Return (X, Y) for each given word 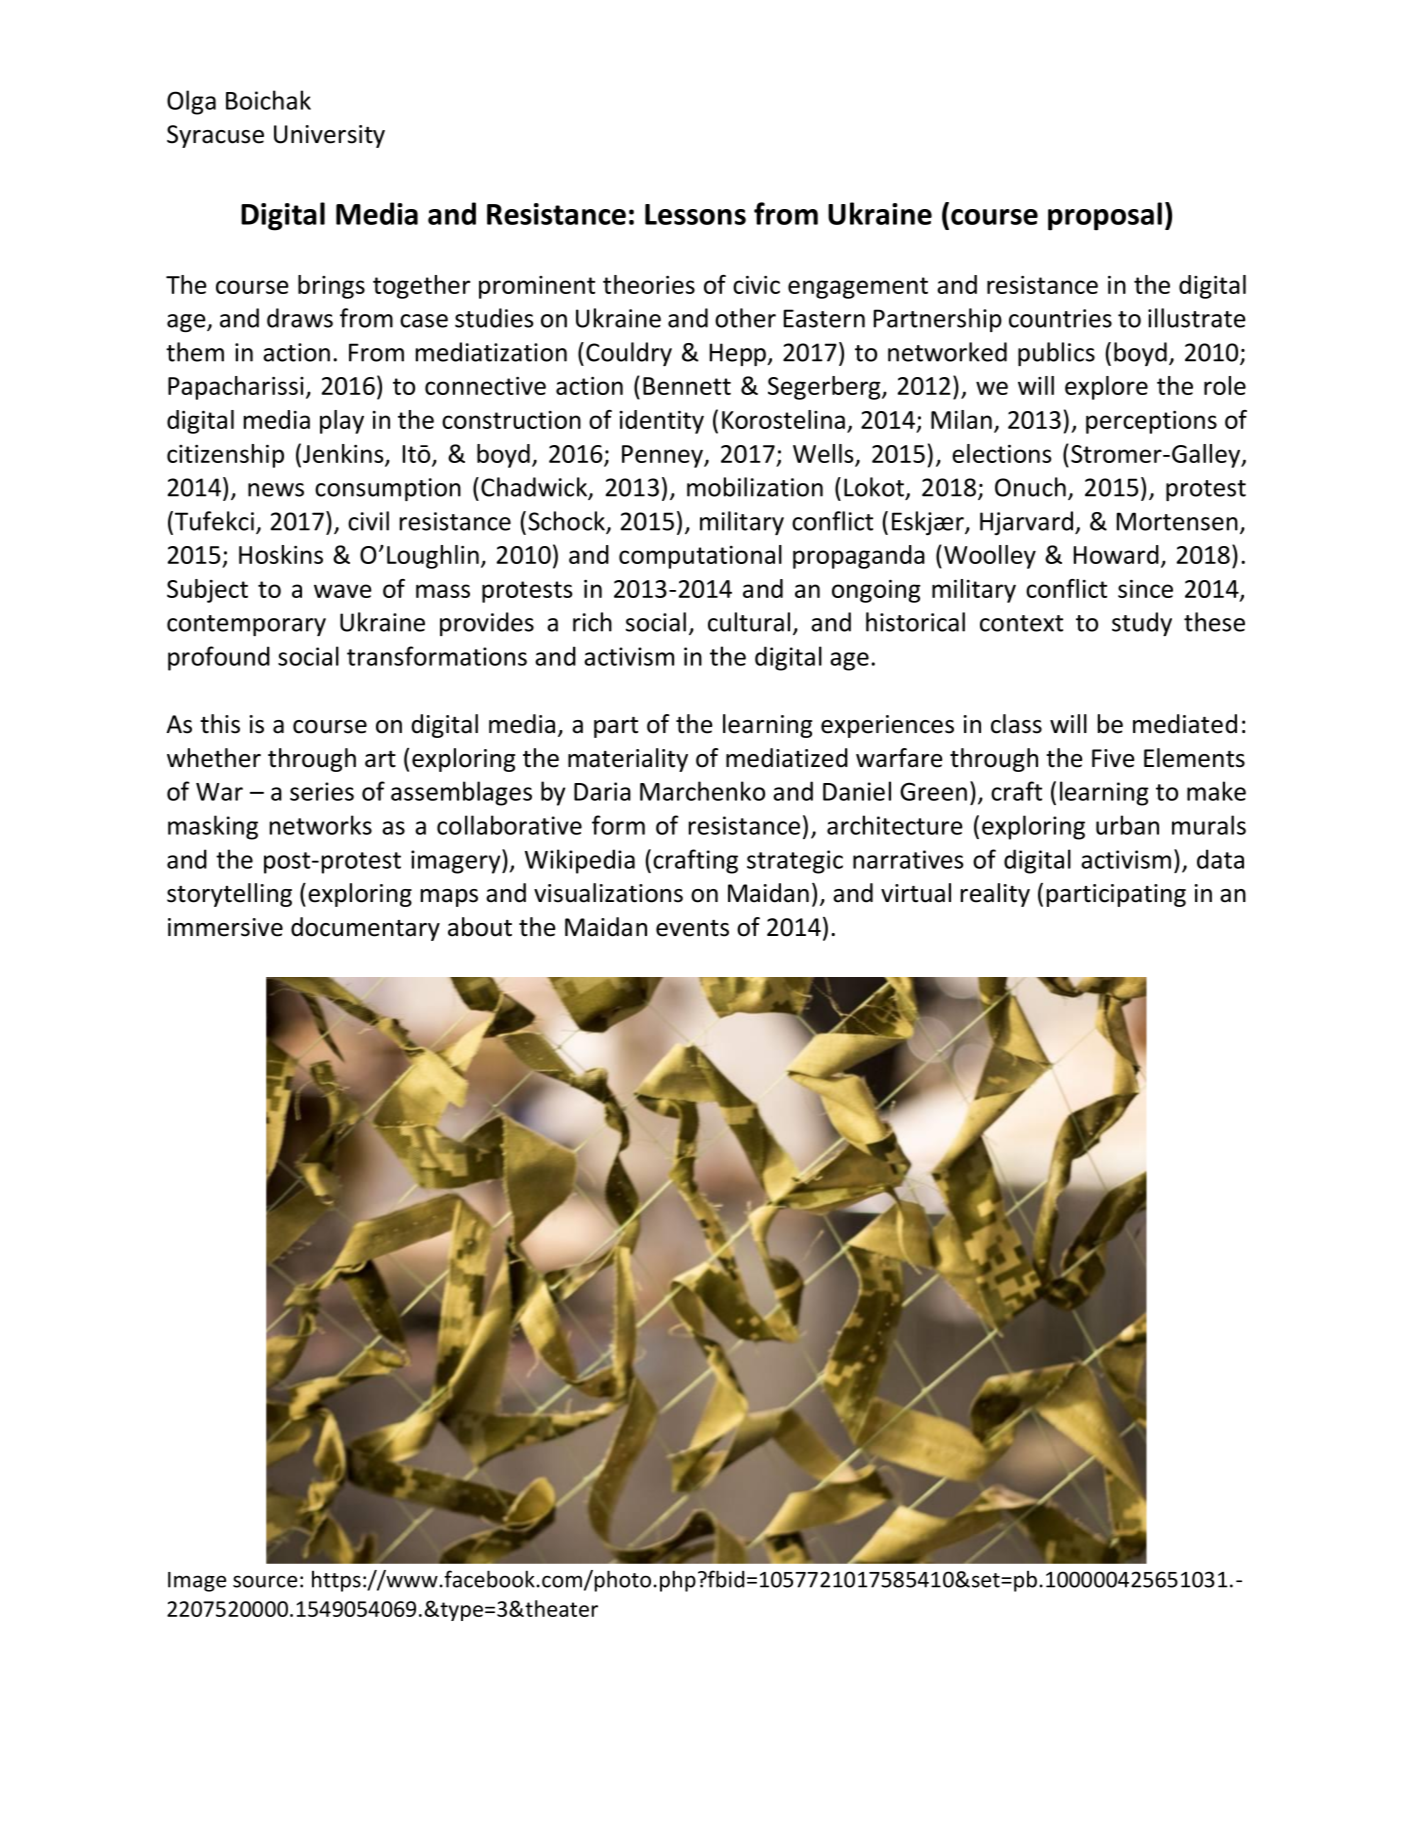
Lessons (695, 214)
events (692, 928)
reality (995, 895)
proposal (1105, 216)
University (329, 136)
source (265, 1581)
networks (321, 825)
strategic (795, 862)
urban (1127, 825)
